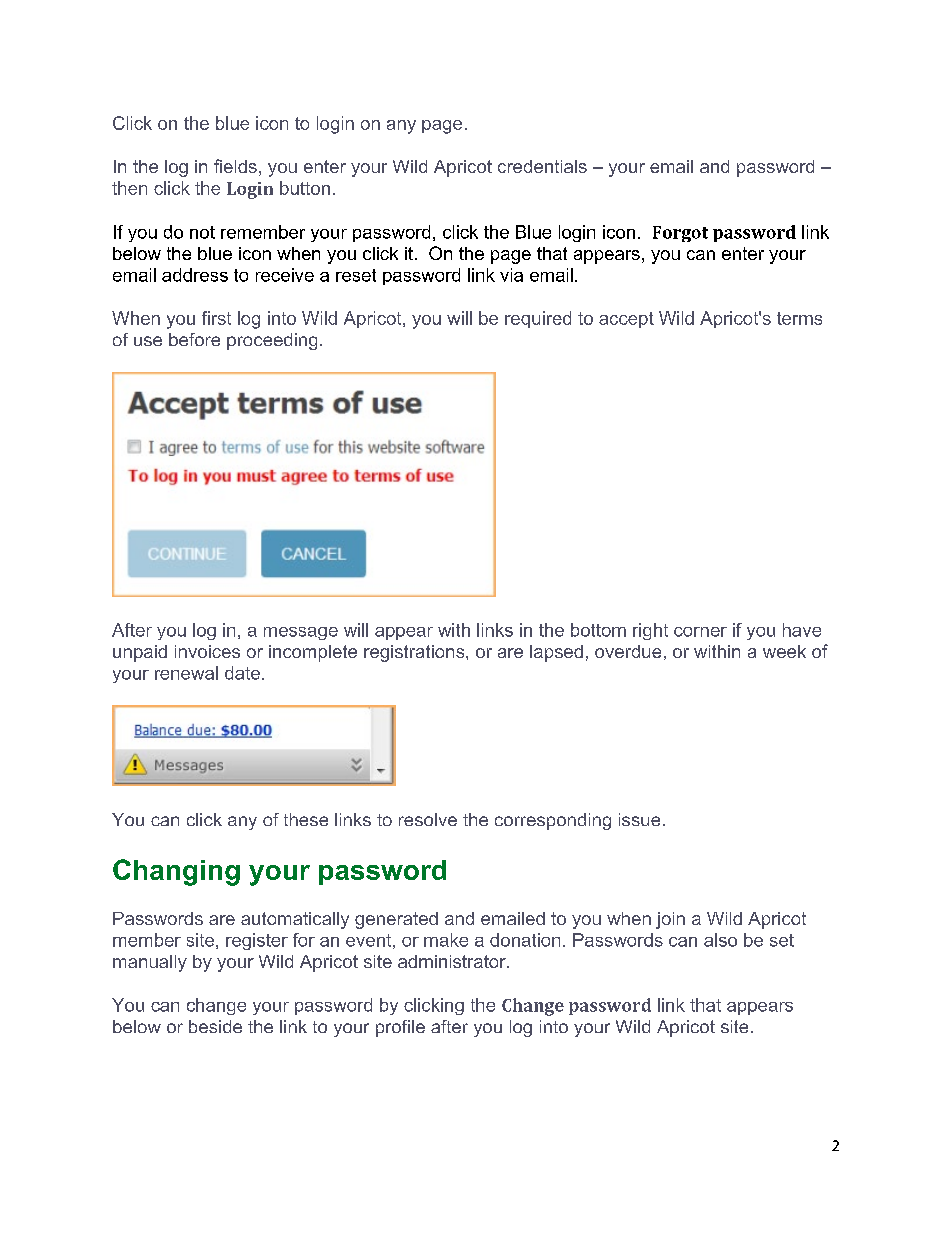 Image resolution: width=952 pixels, height=1233 pixels. What do you see at coordinates (415, 653) in the screenshot?
I see `registrations` at bounding box center [415, 653].
